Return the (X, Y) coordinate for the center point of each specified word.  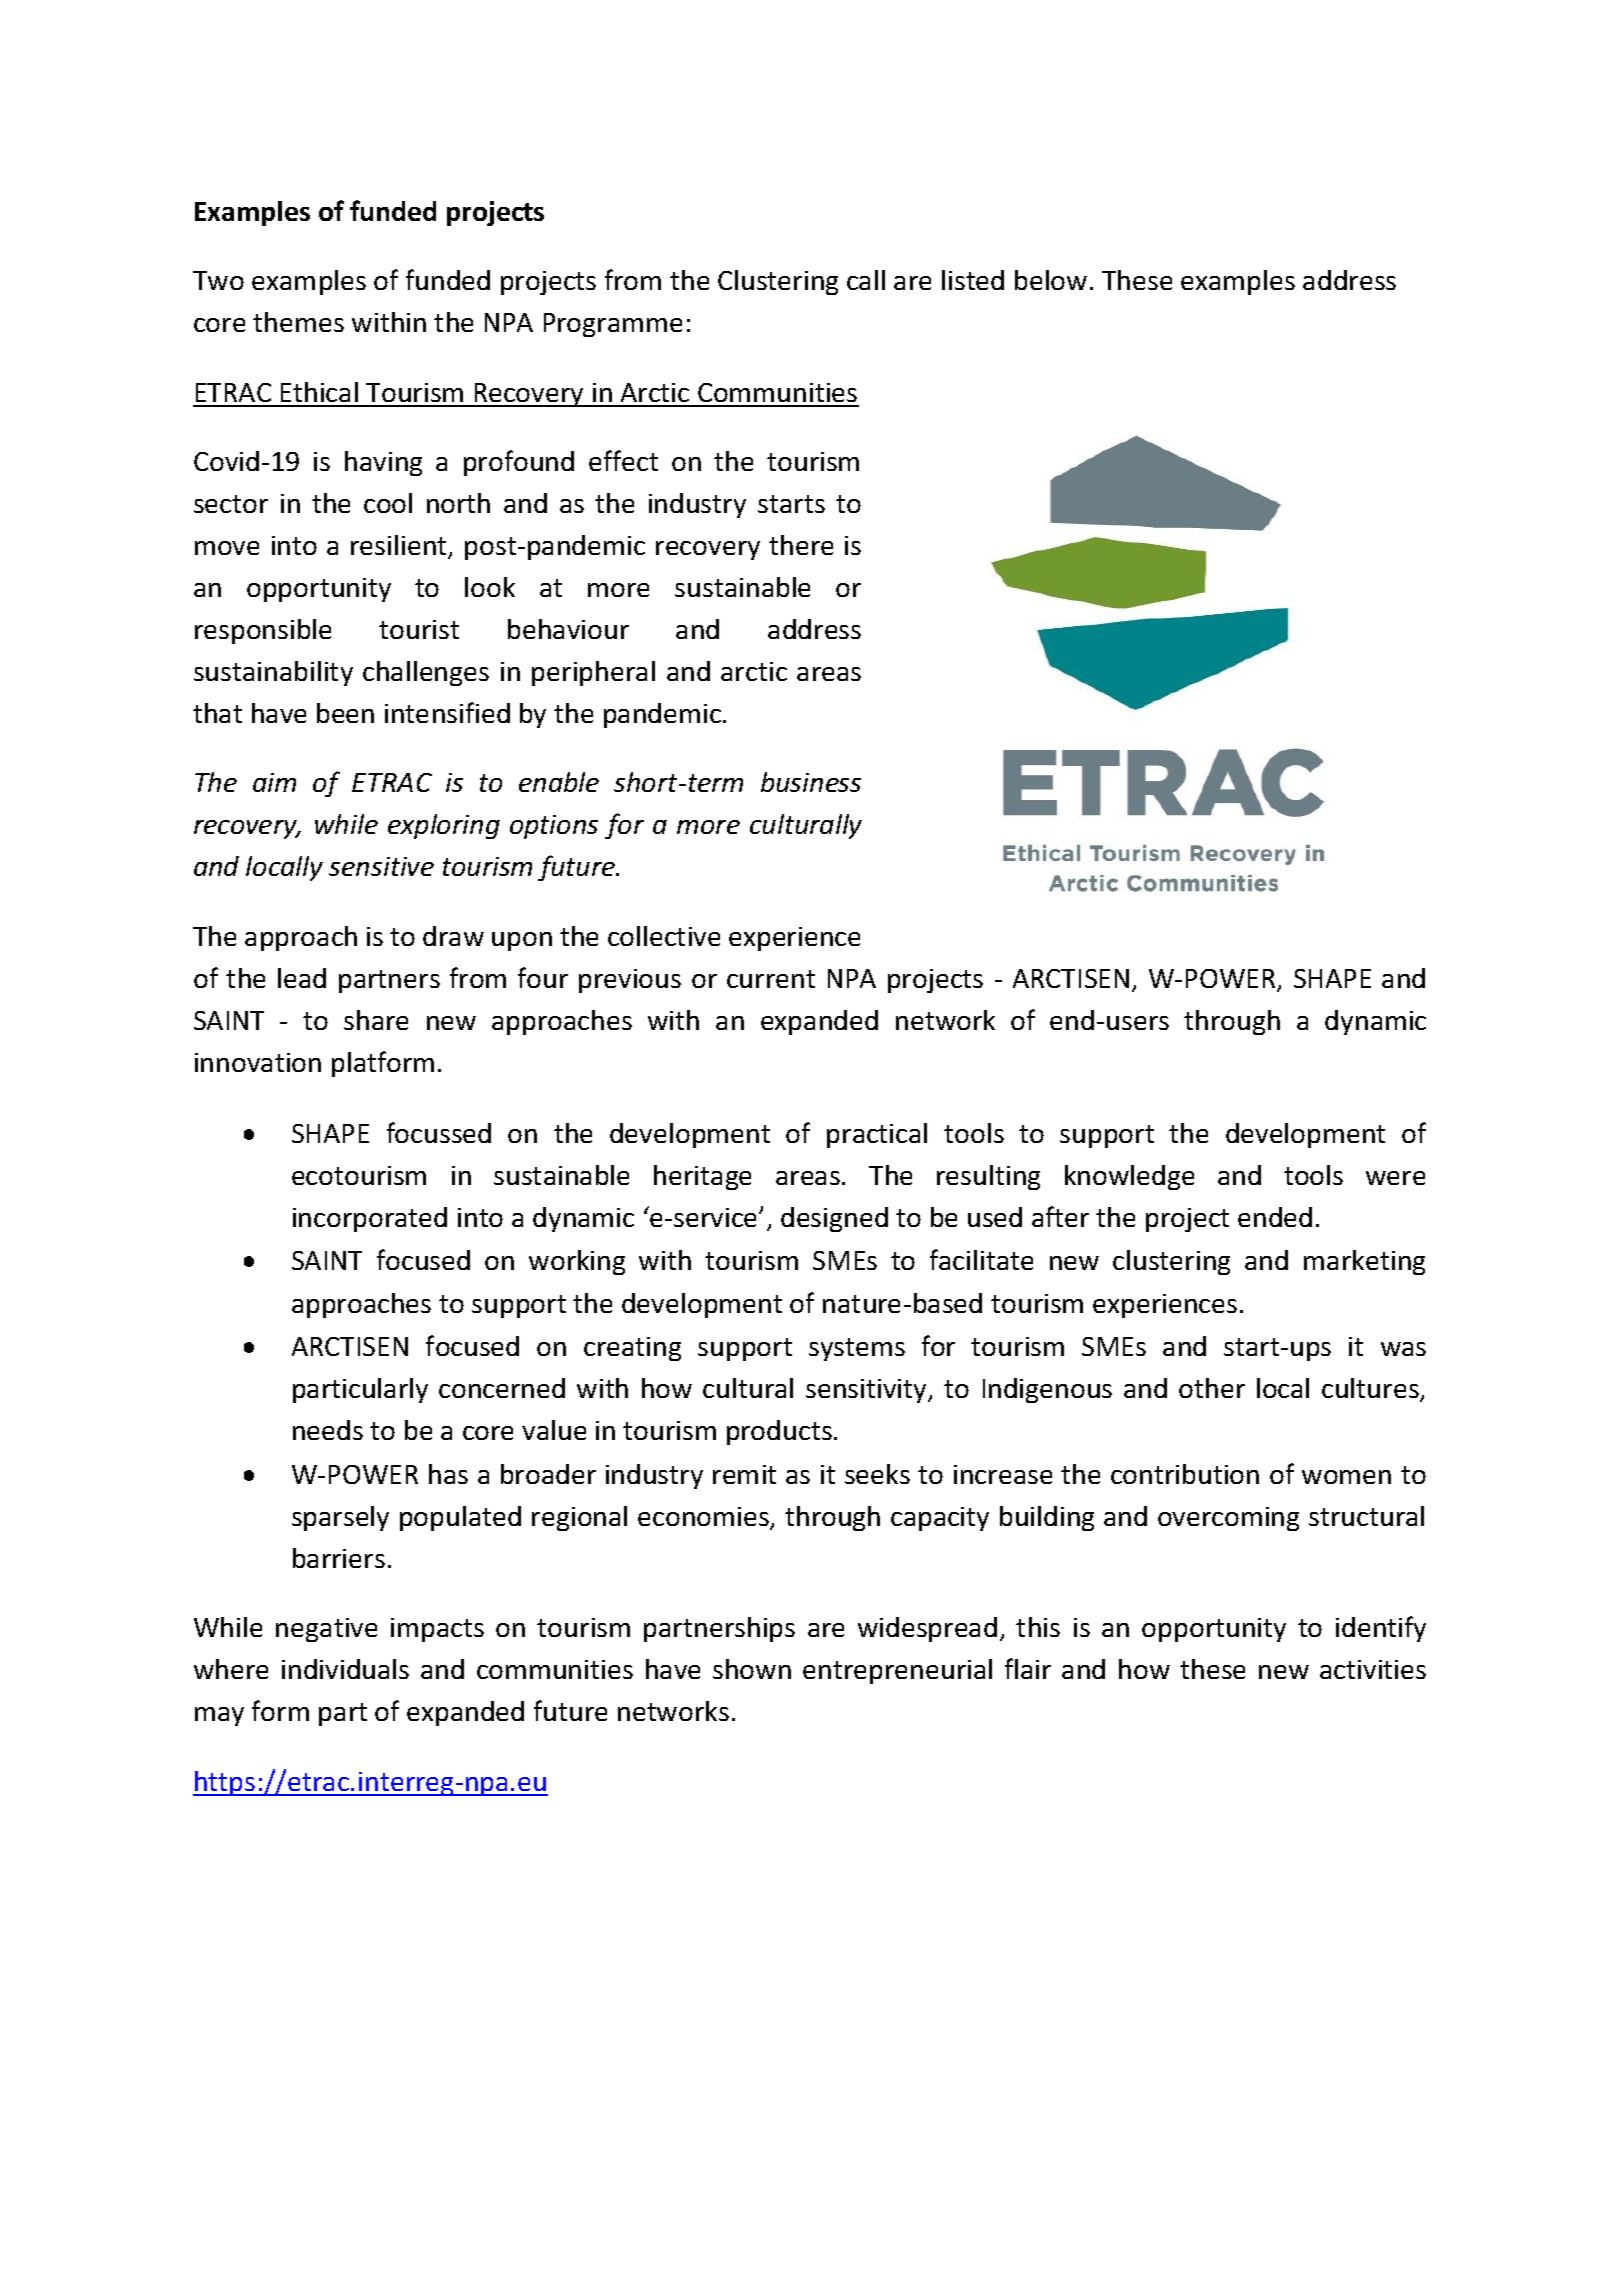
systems (857, 1349)
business (811, 782)
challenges (426, 673)
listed (973, 280)
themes (298, 322)
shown (752, 1669)
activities (1373, 1669)
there (801, 545)
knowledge (1129, 1177)
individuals (345, 1669)
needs (328, 1430)
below (1051, 280)
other (1212, 1388)
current (771, 979)
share (376, 1020)
